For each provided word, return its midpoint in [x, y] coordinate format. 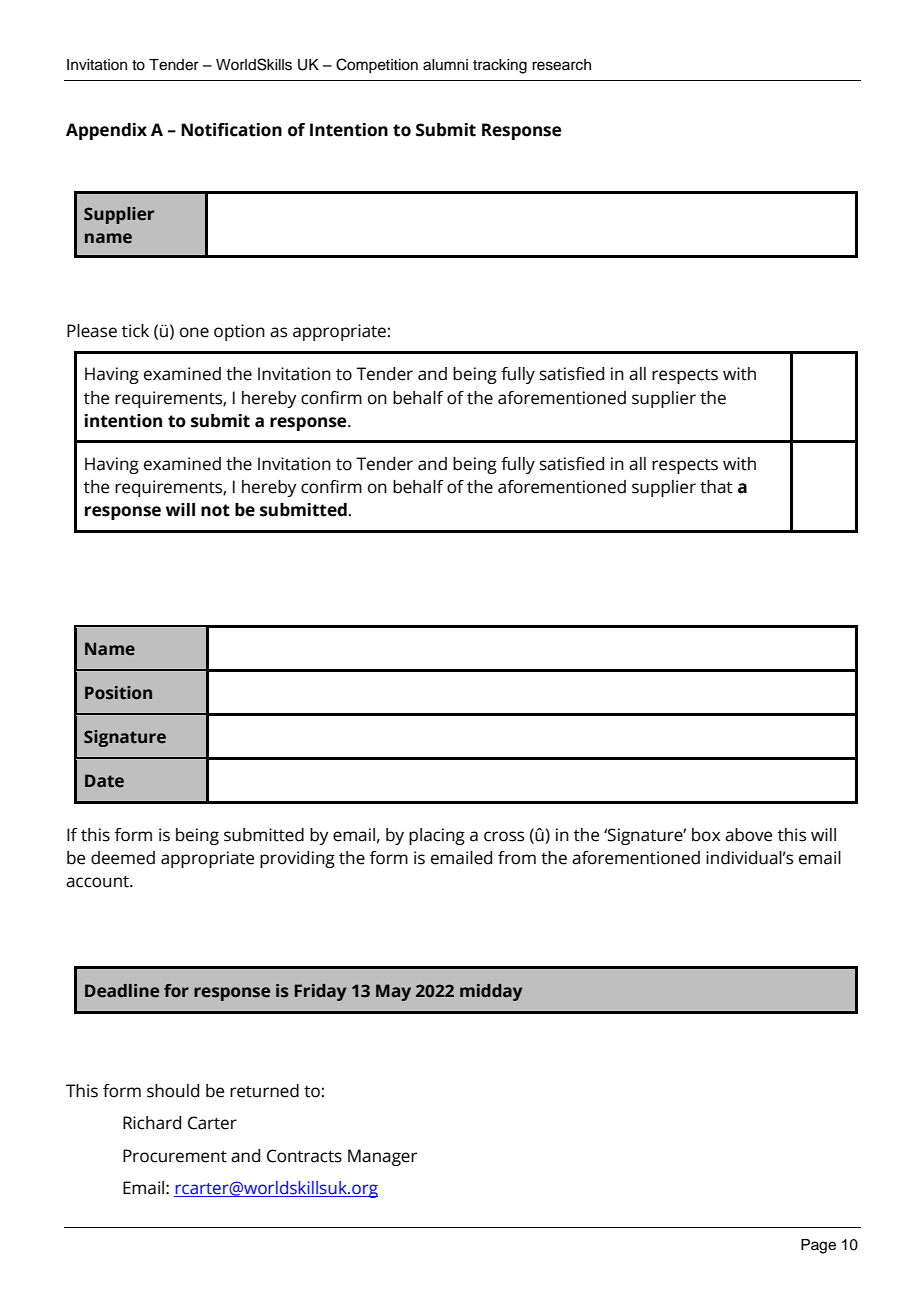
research [561, 65]
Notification [231, 130]
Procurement [175, 1156]
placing [437, 836]
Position [118, 693]
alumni [445, 65]
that [716, 487]
